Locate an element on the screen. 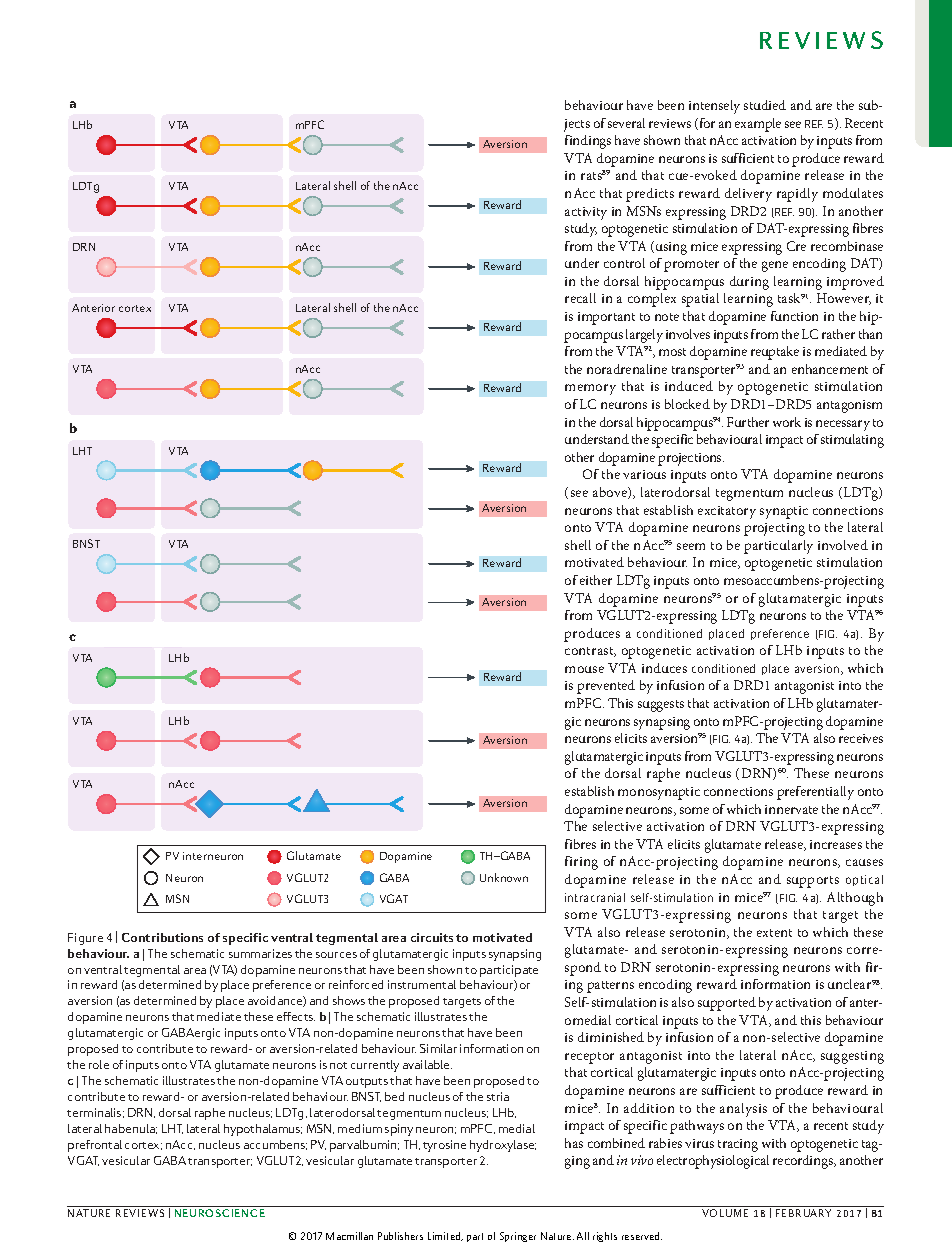 The height and width of the screenshot is (1251, 952). prefrontal is located at coordinates (95, 1146).
